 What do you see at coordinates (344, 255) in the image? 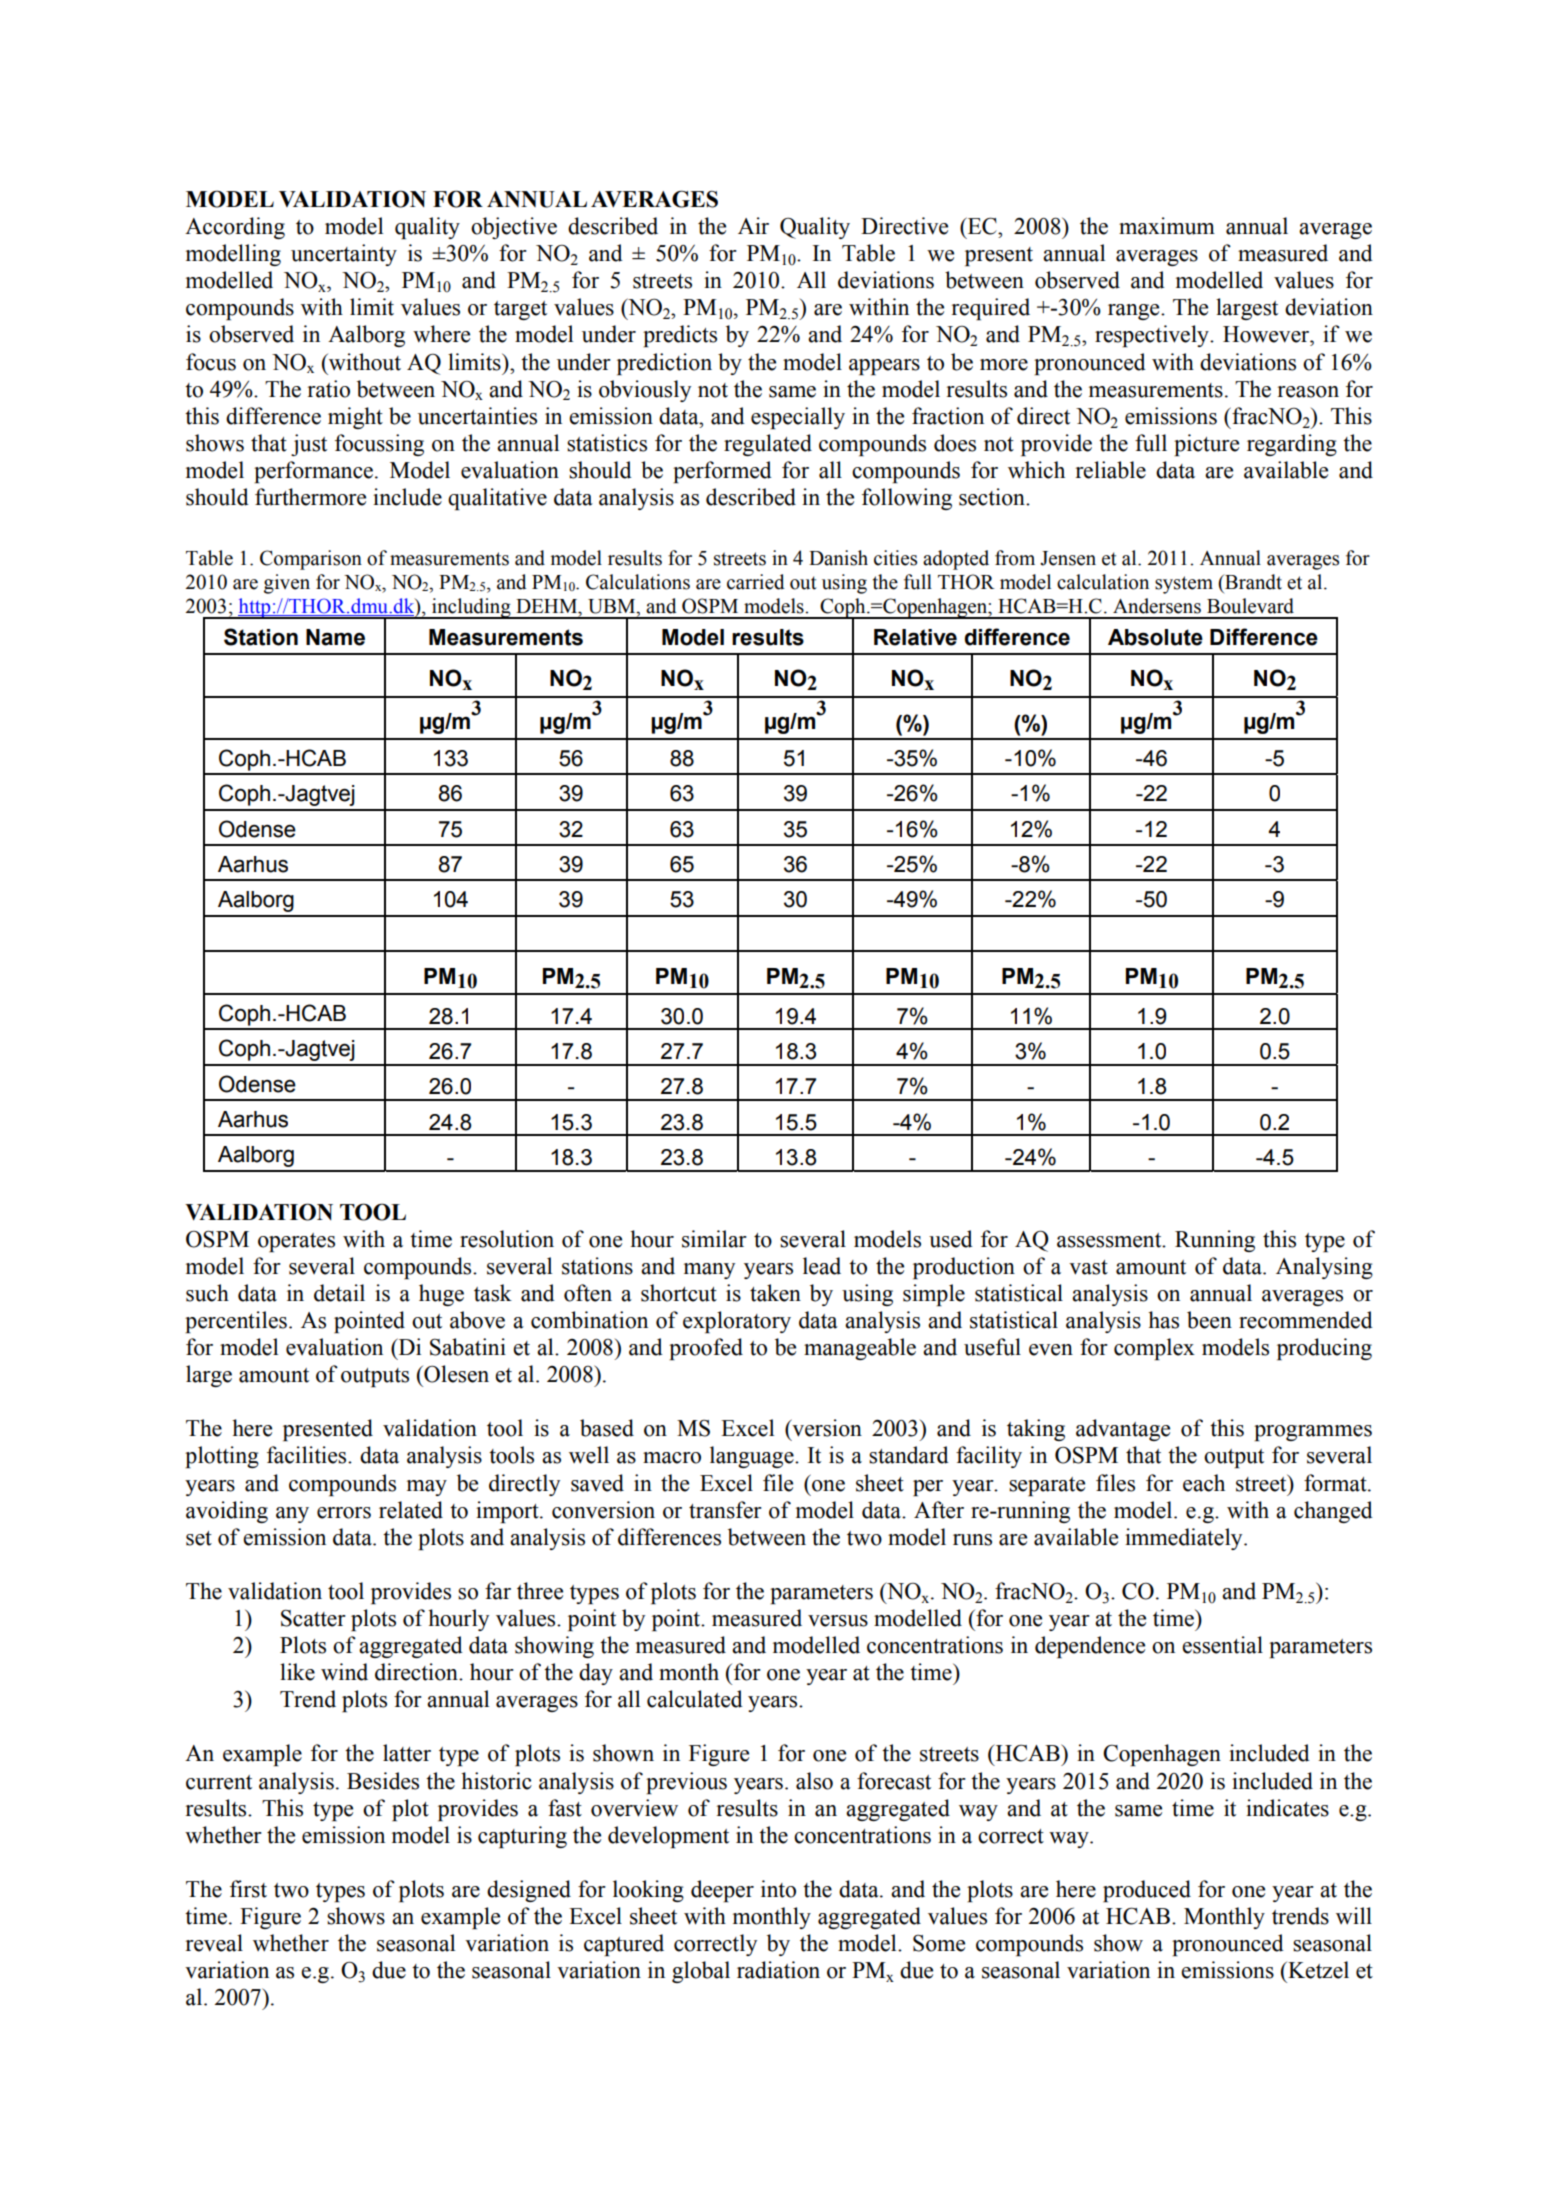
I see `uncertainty` at bounding box center [344, 255].
